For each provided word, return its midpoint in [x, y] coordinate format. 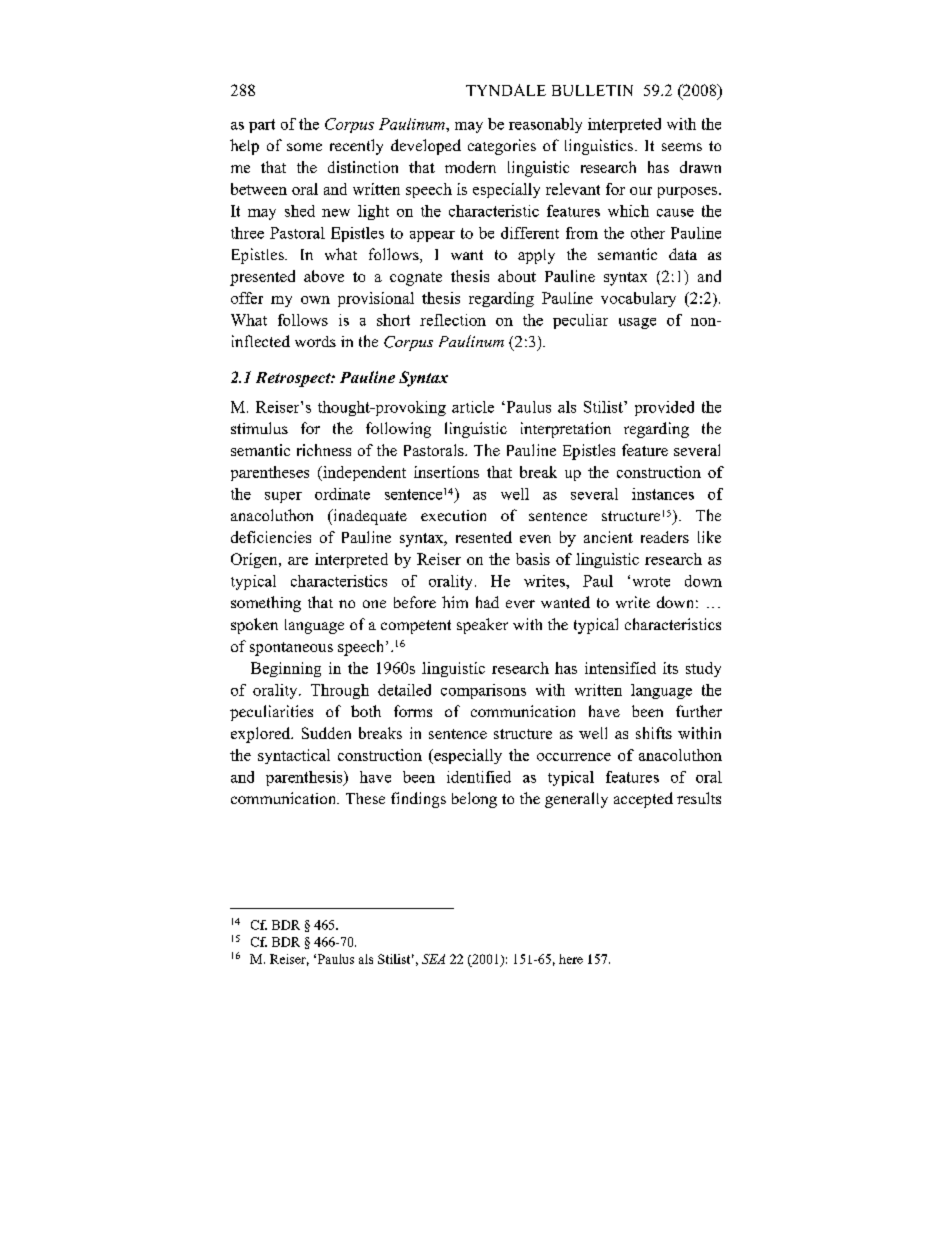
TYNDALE [506, 90]
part [262, 126]
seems [682, 147]
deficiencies [271, 537]
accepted [643, 800]
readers [665, 537]
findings [418, 800]
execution [453, 515]
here [571, 959]
